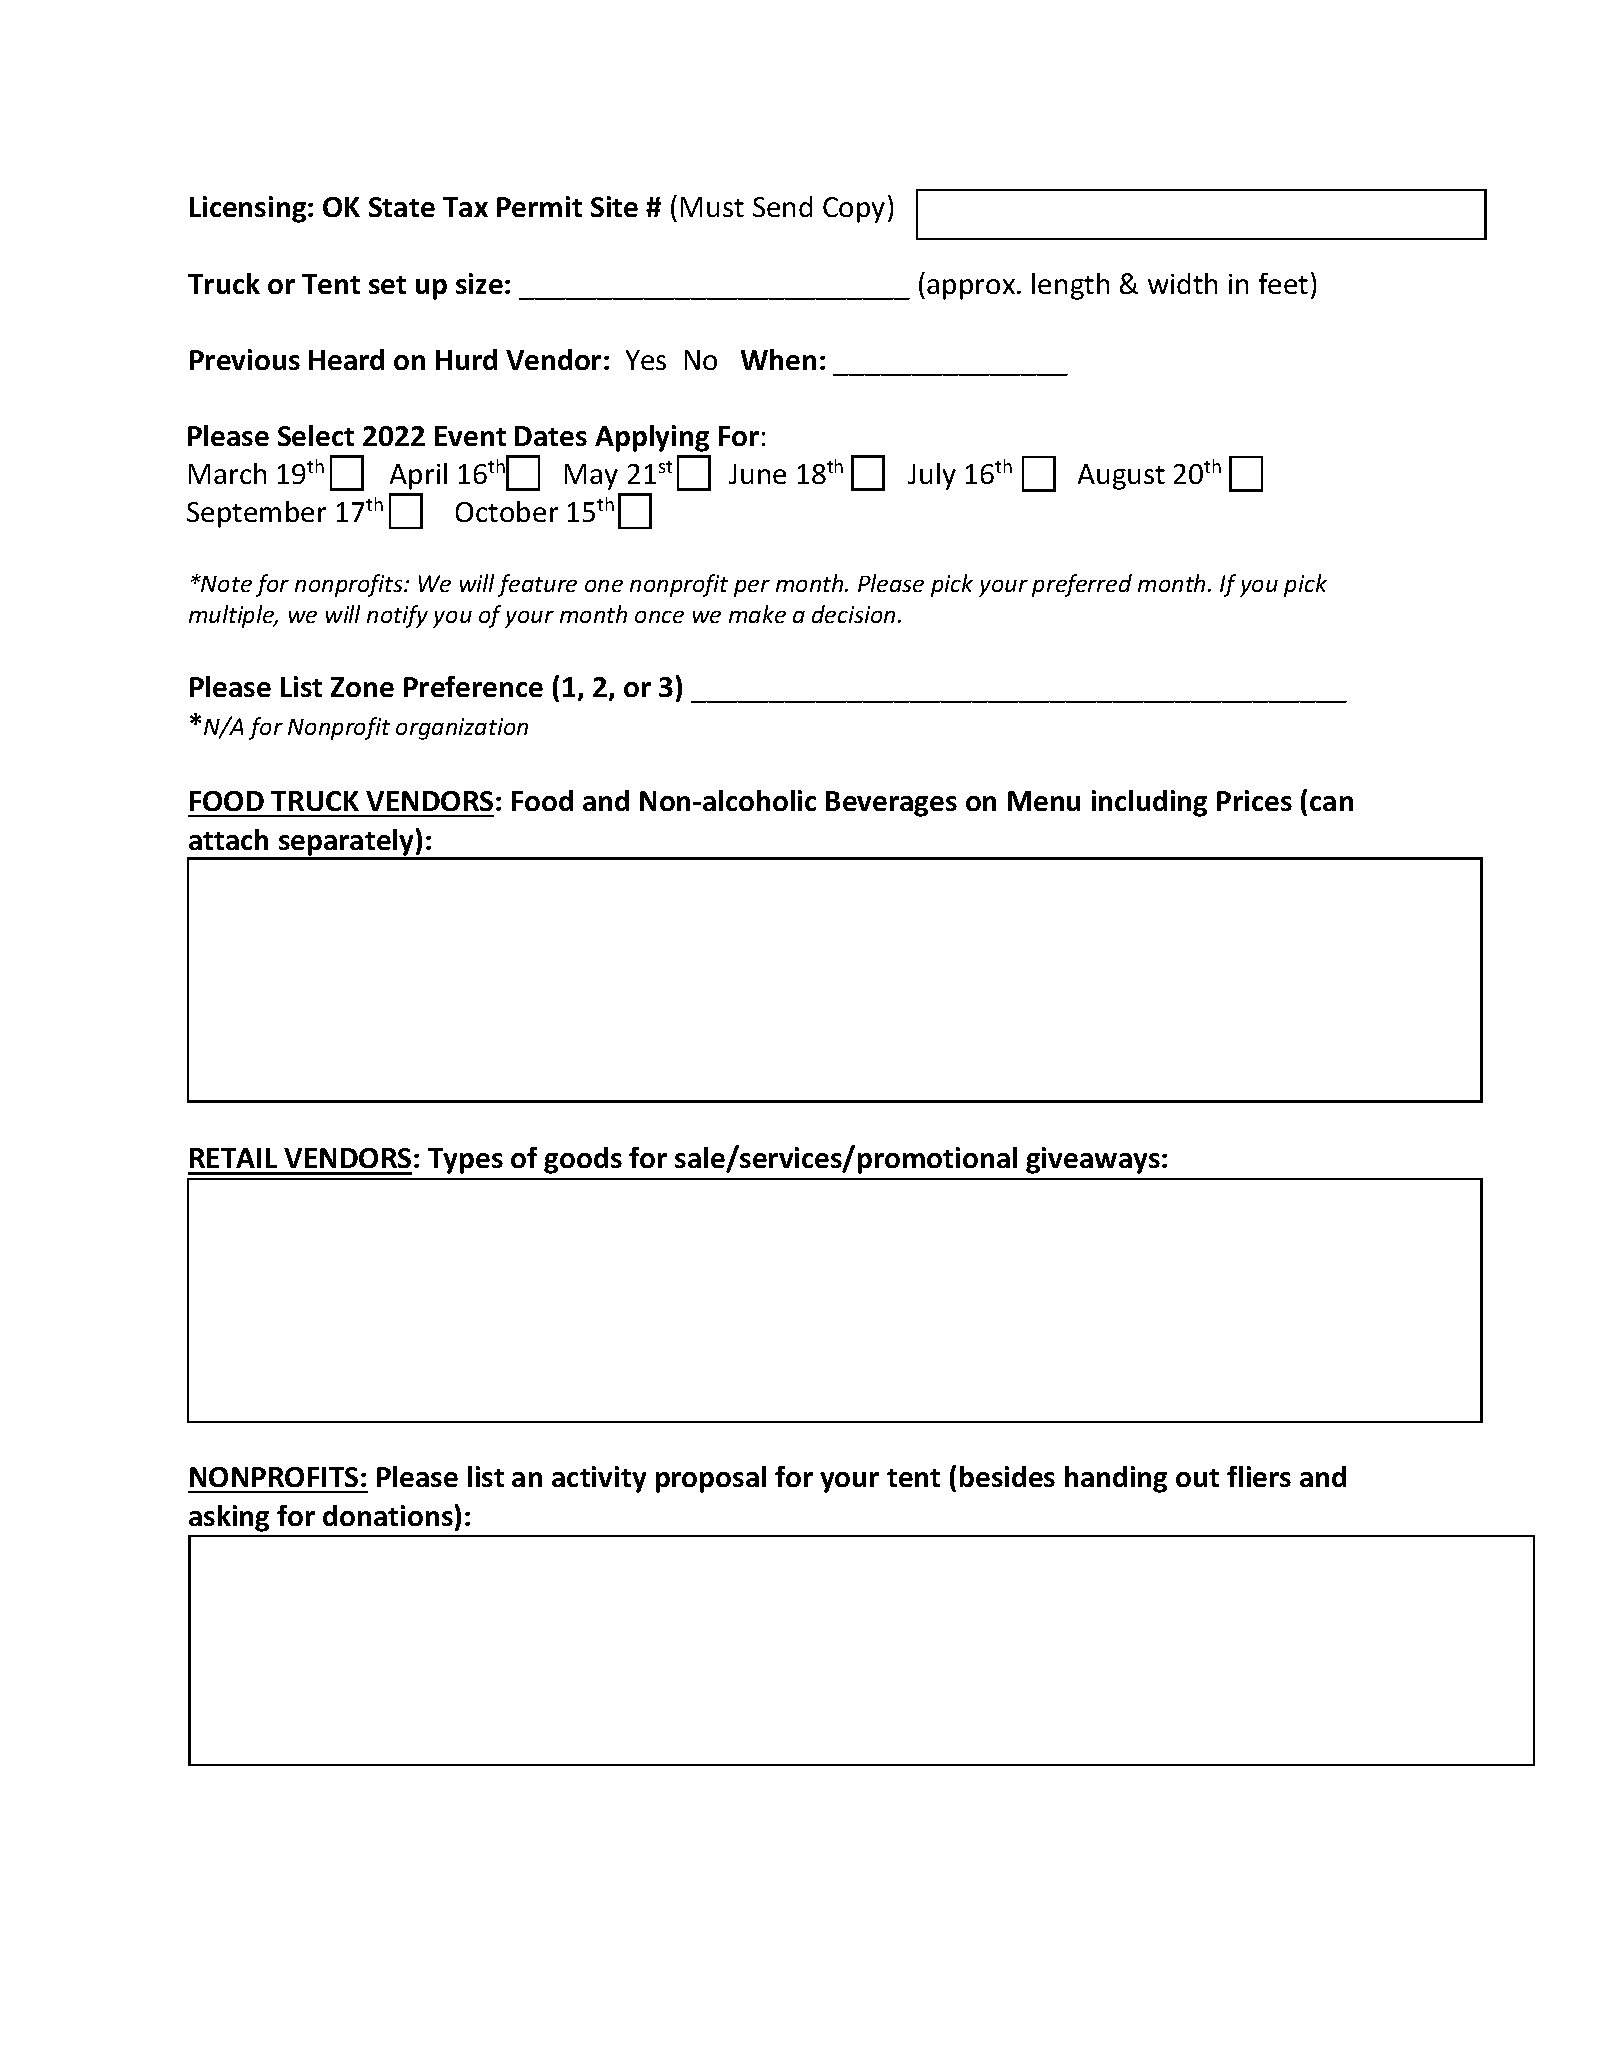 The width and height of the page is (1599, 2069). Describe the element at coordinates (1182, 283) in the page. I see `width` at that location.
